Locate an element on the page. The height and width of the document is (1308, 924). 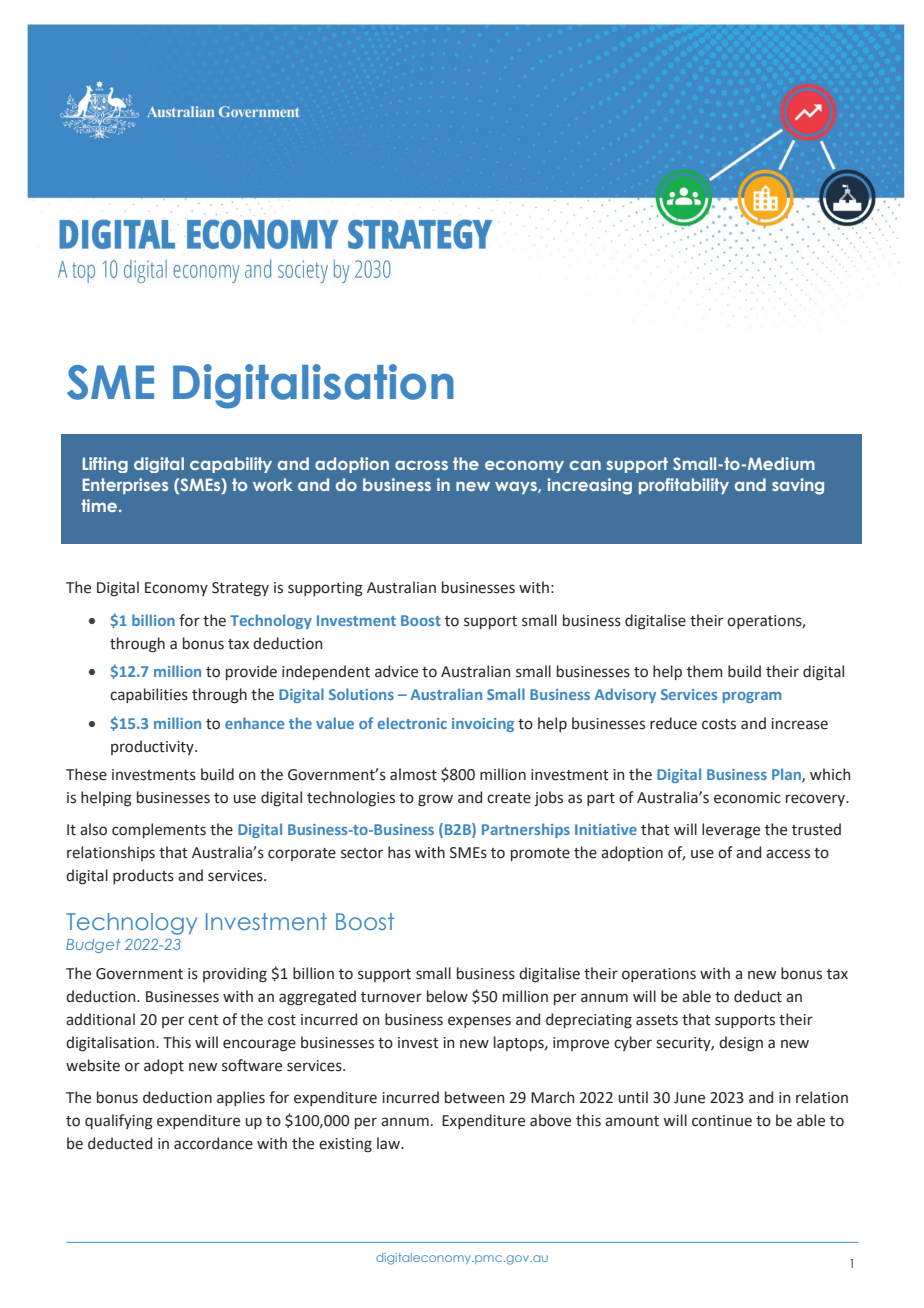
assets is located at coordinates (657, 1020).
